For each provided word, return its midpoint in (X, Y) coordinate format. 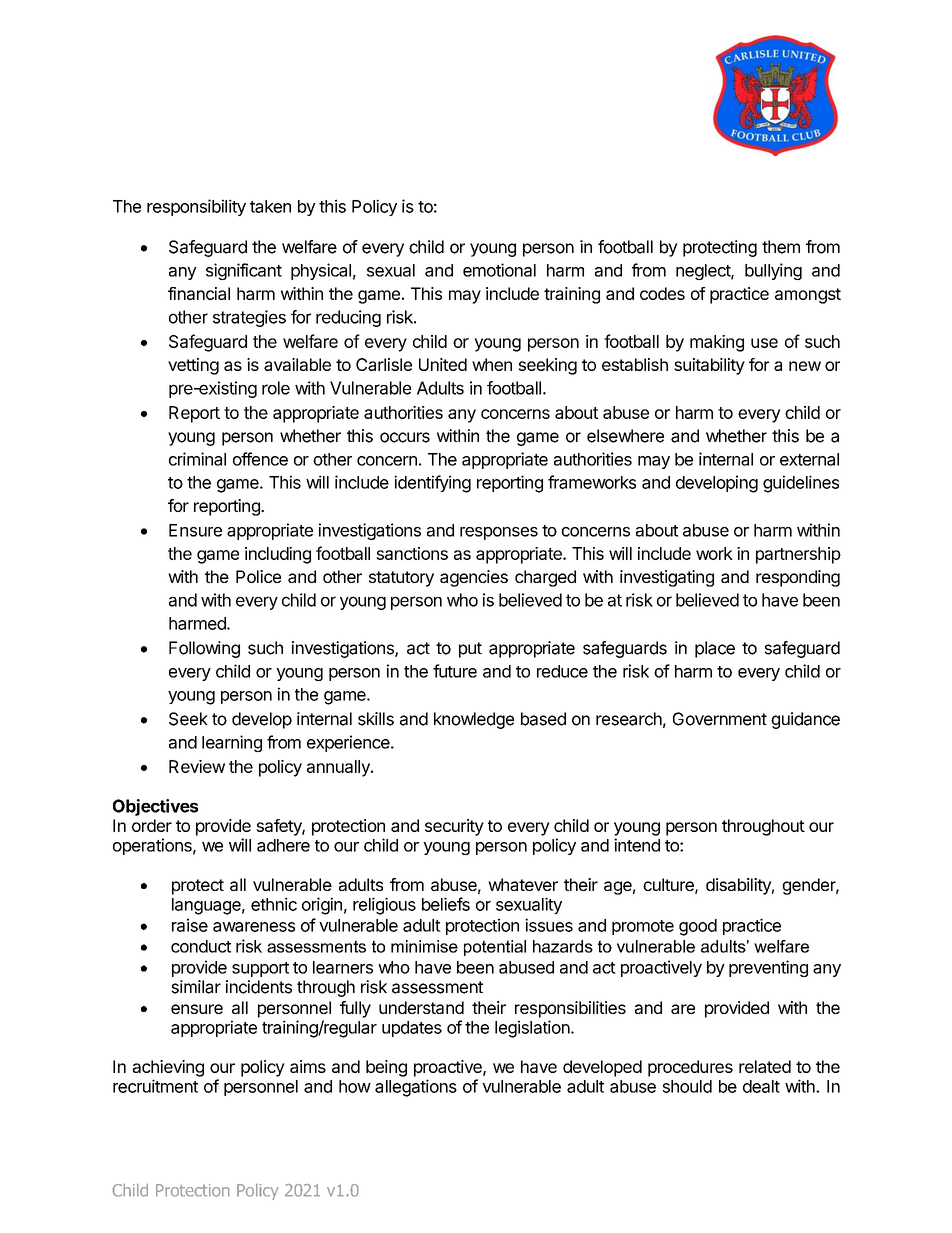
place (715, 649)
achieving (168, 1068)
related (765, 1066)
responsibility (196, 207)
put (470, 650)
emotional (499, 270)
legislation (532, 1029)
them (781, 247)
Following (204, 649)
